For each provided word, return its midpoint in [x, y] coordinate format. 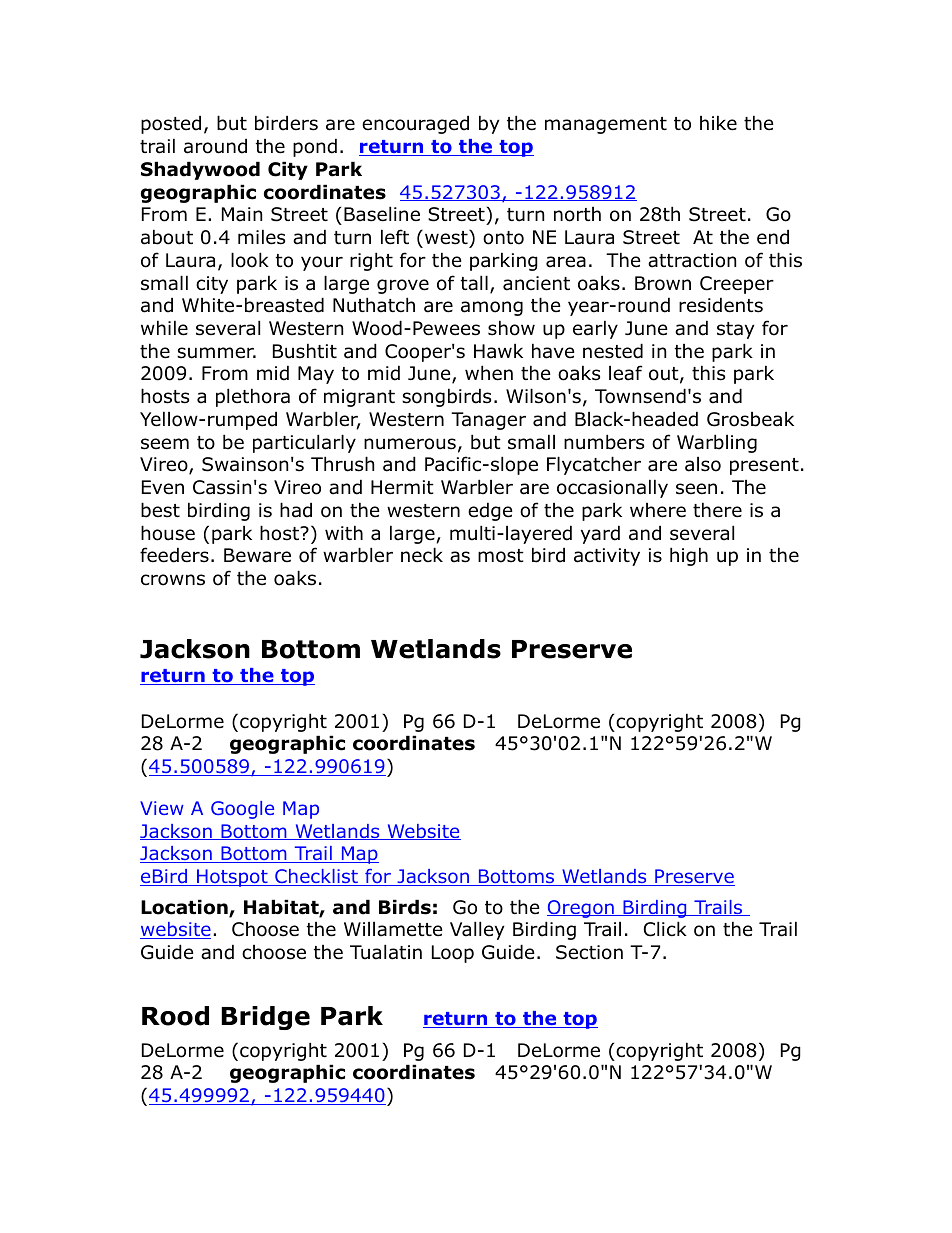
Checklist [316, 877]
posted [171, 124]
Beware [257, 555]
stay [736, 330]
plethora [253, 397]
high [689, 556]
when [489, 373]
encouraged [415, 124]
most [501, 556]
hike [718, 123]
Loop [453, 954]
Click [665, 929]
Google [242, 810]
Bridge [265, 1018]
